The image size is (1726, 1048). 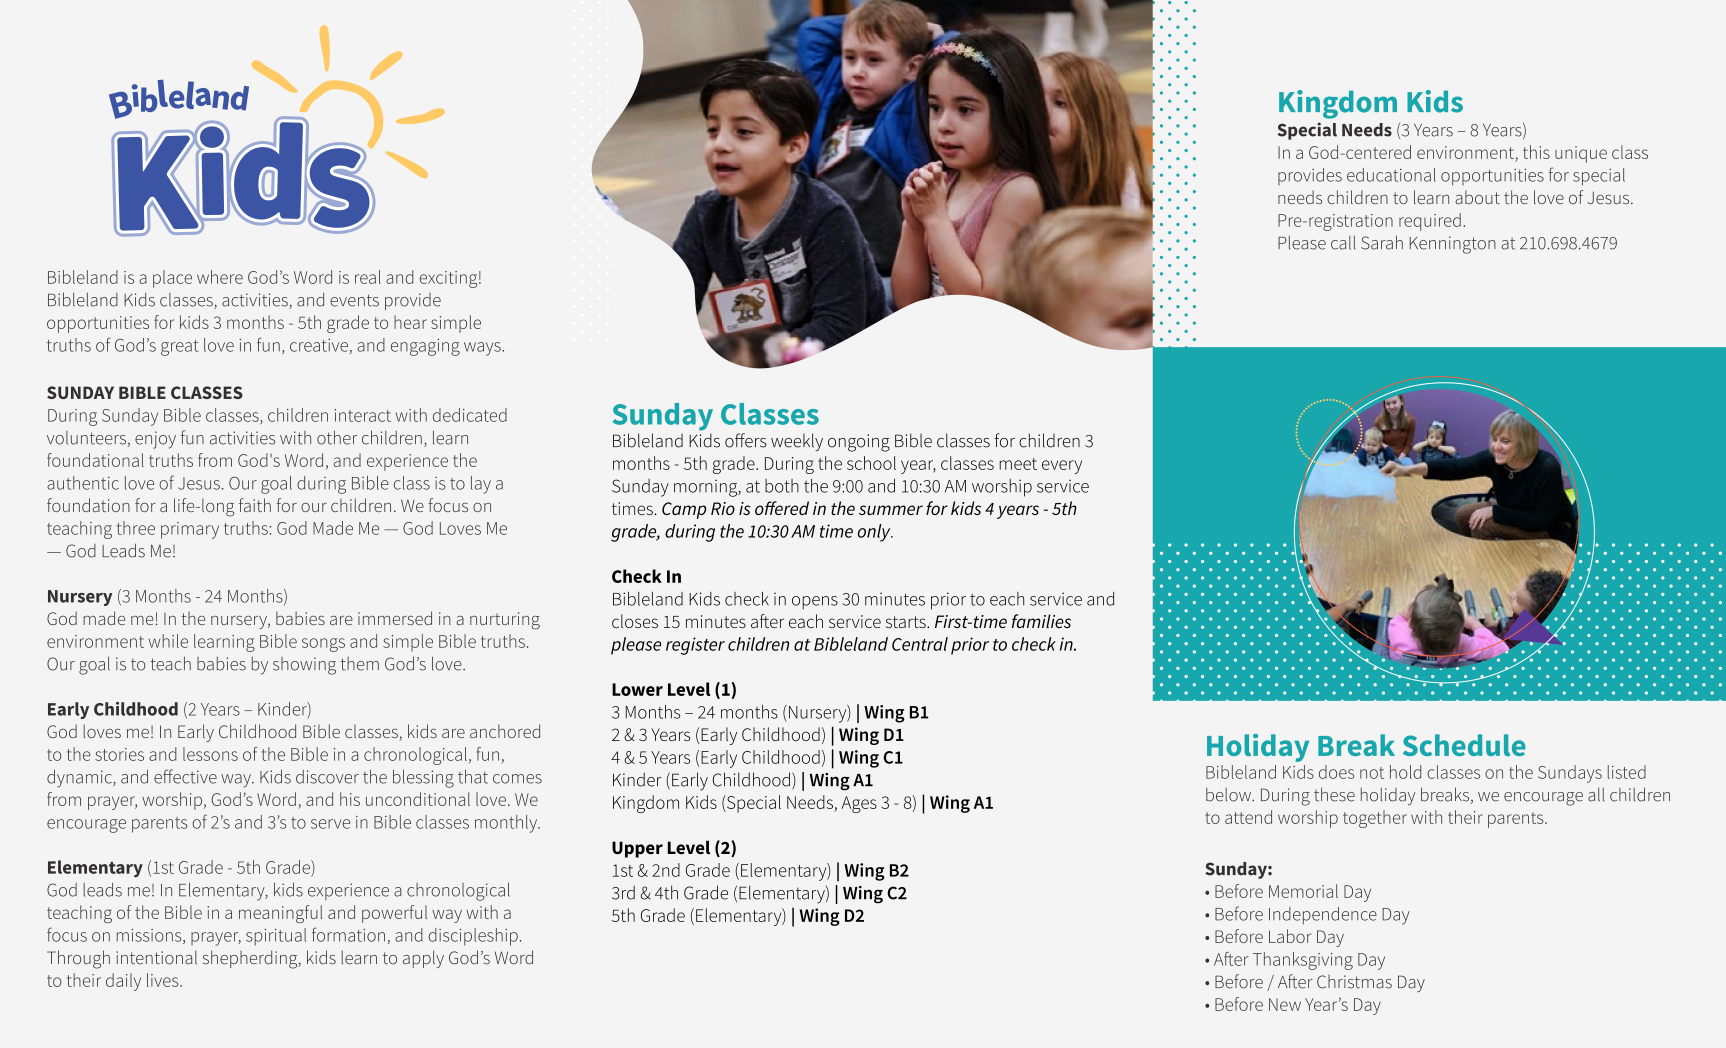 I want to click on ongoing, so click(x=859, y=443).
